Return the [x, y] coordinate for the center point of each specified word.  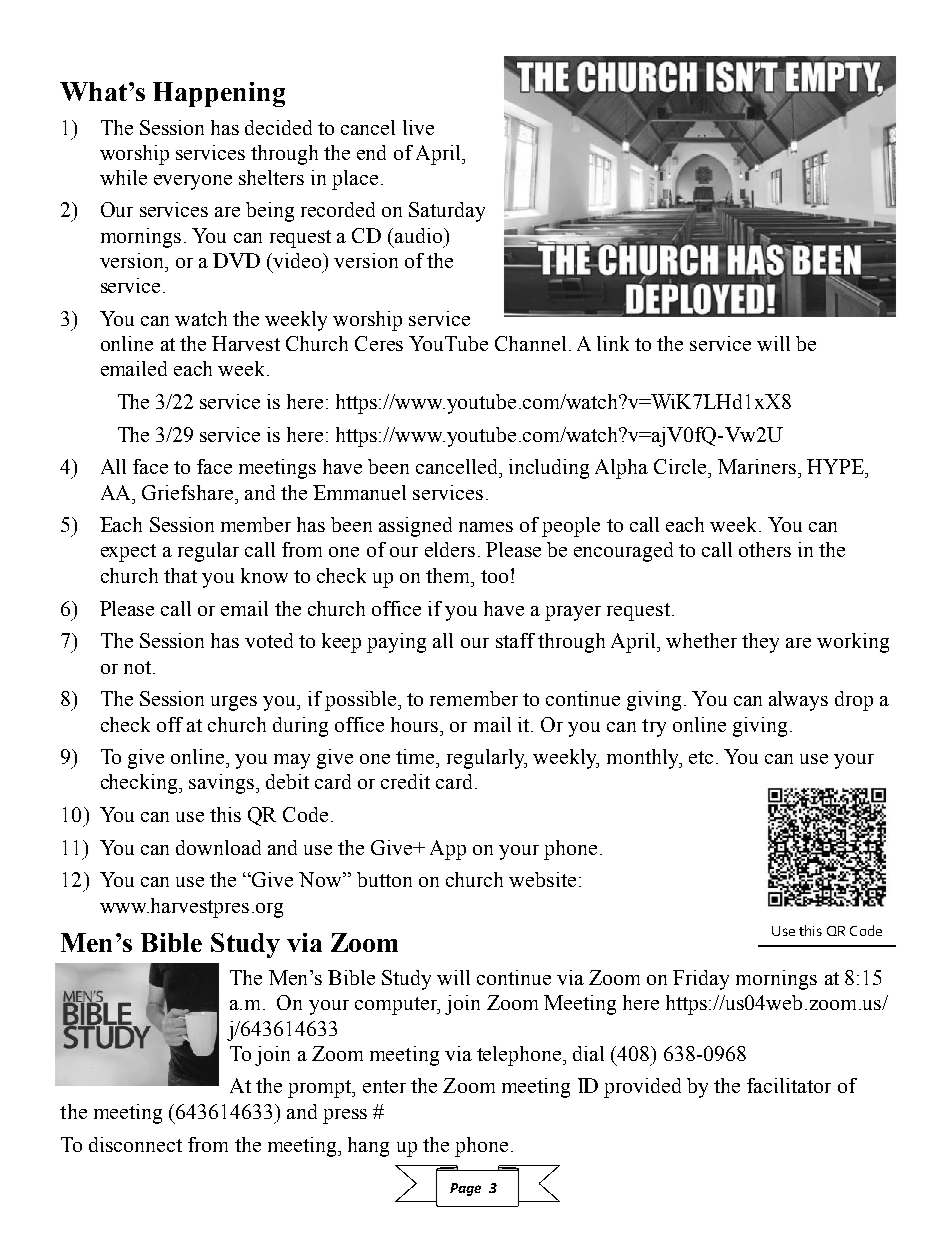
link [613, 343]
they [760, 643]
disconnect [135, 1144]
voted [269, 640]
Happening [219, 94]
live [418, 127]
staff [515, 640]
